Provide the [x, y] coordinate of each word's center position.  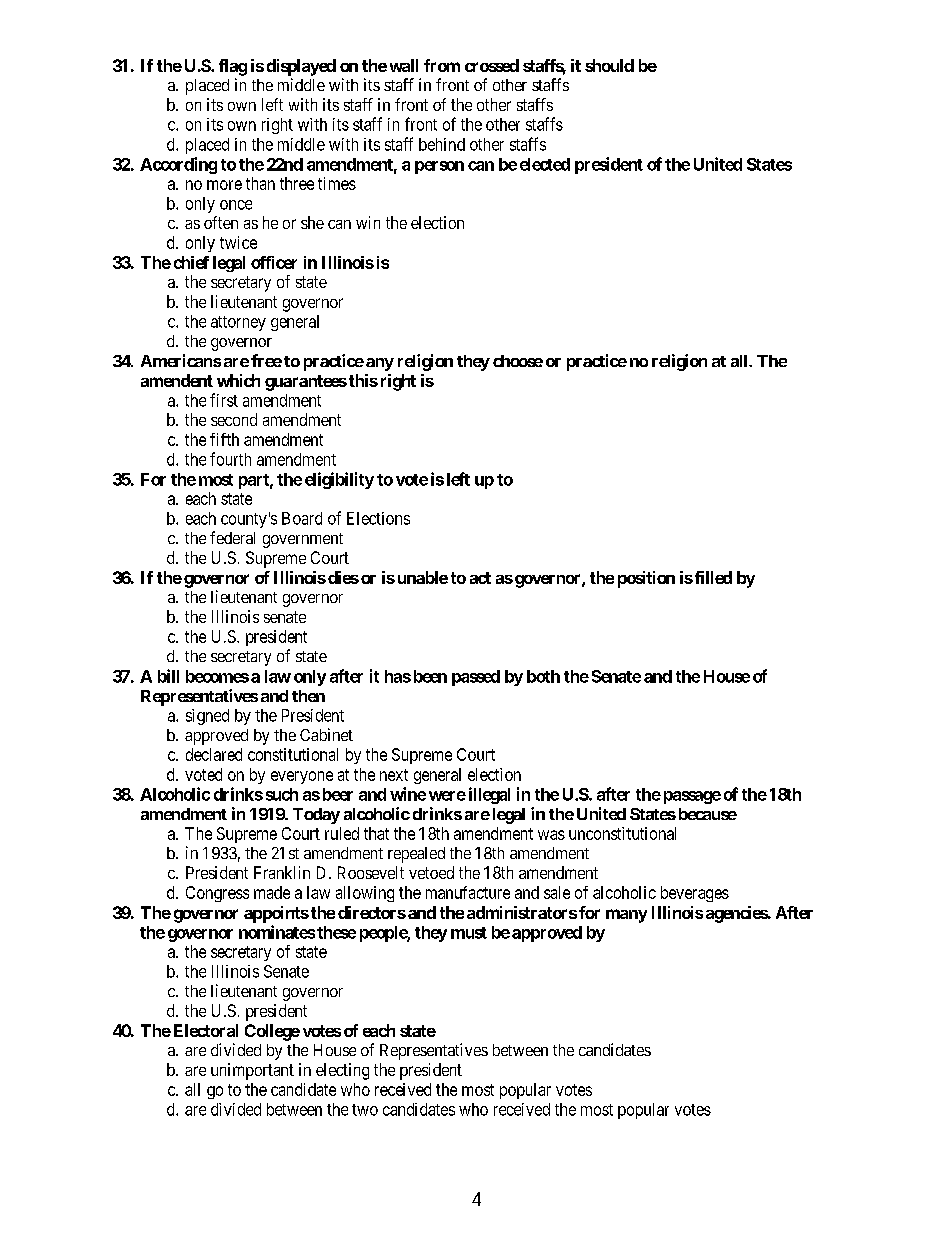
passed [476, 678]
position [646, 579]
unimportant [252, 1071]
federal [232, 537]
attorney [238, 323]
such [282, 794]
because [708, 814]
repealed [416, 855]
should [609, 65]
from [442, 65]
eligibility [339, 480]
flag [233, 67]
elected [545, 164]
